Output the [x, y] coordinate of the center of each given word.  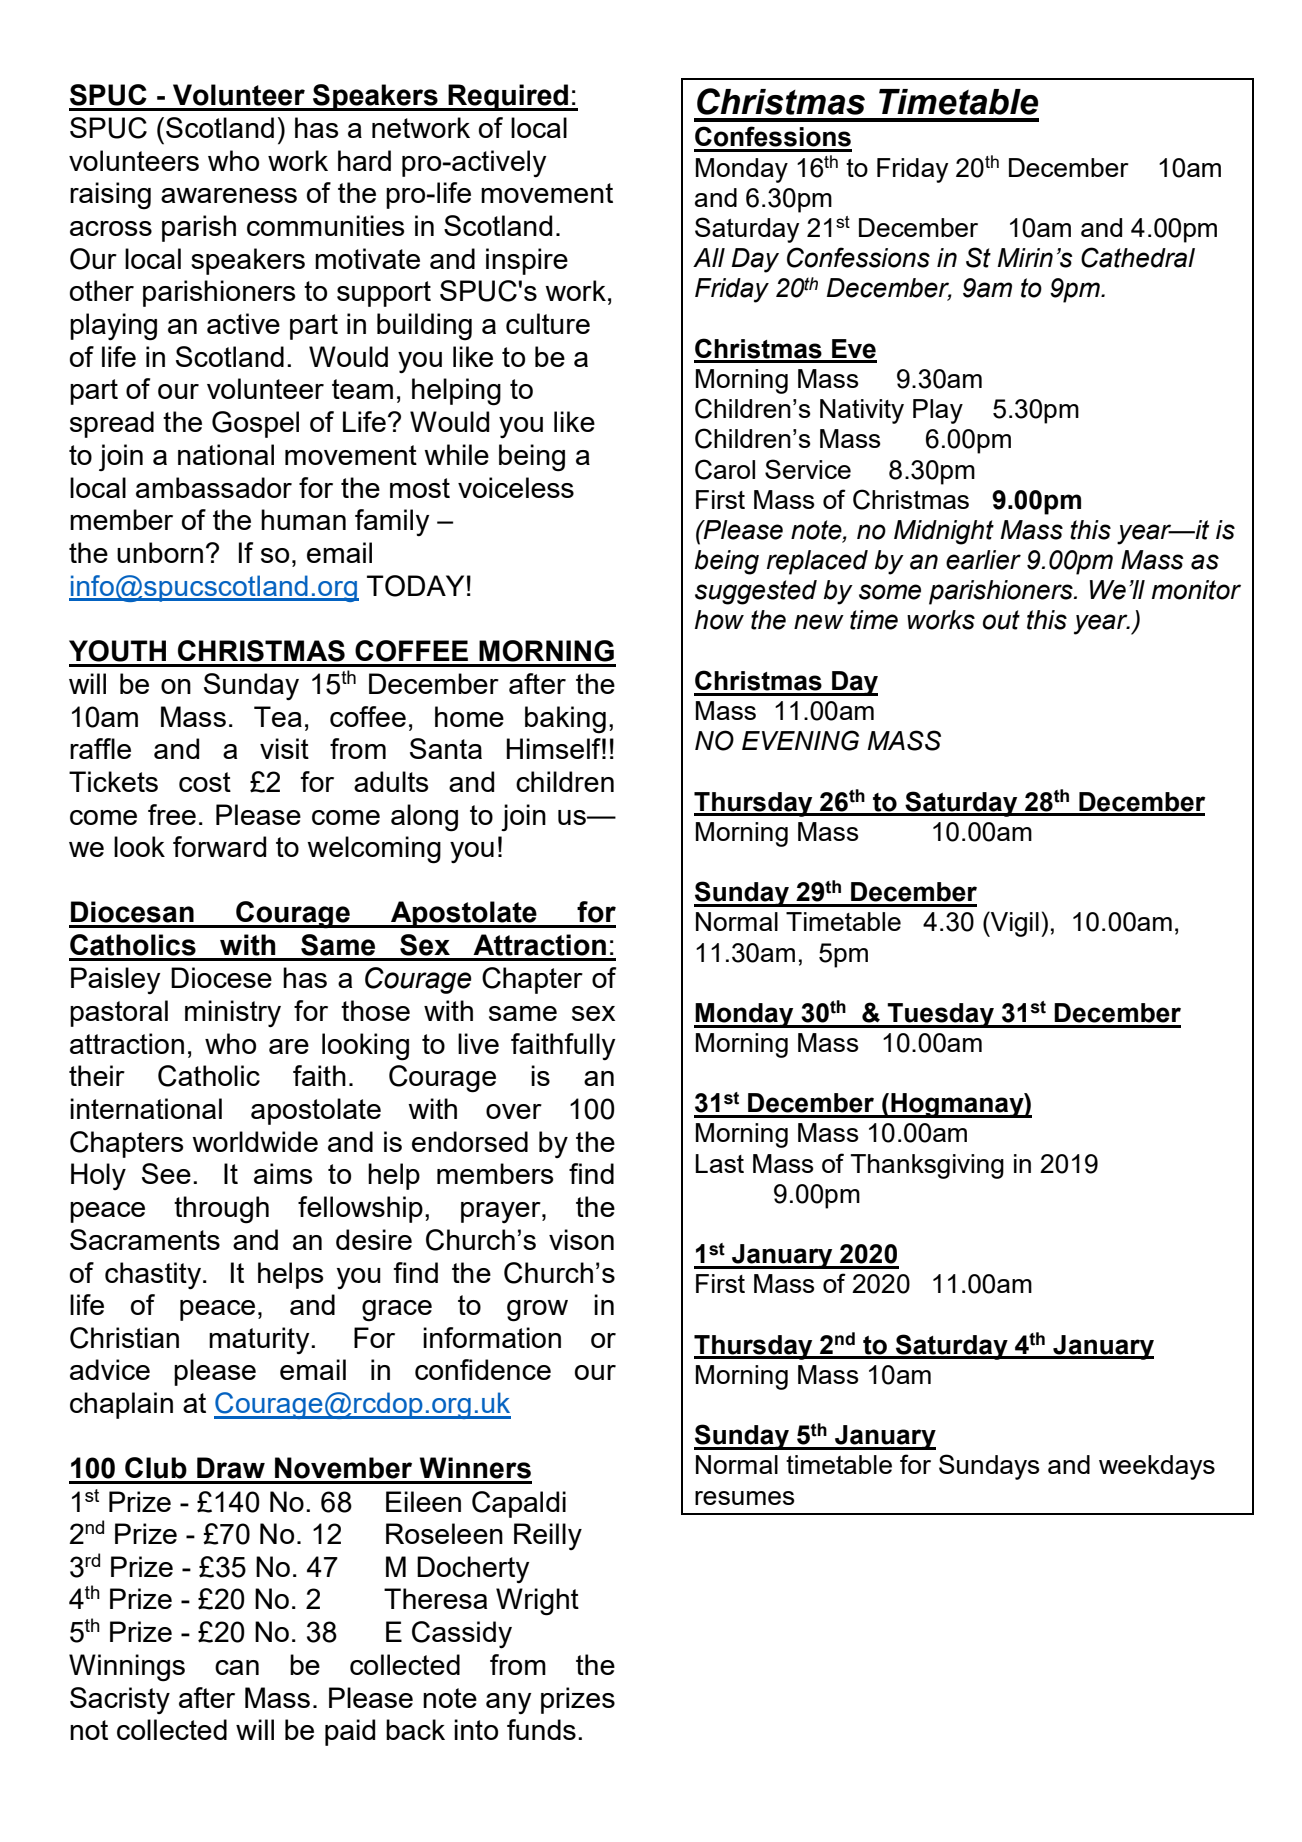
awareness [229, 195]
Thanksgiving [927, 1166]
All [709, 257]
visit [284, 748]
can [237, 1667]
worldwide [255, 1141]
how [719, 620]
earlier [983, 560]
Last [719, 1163]
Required [508, 97]
